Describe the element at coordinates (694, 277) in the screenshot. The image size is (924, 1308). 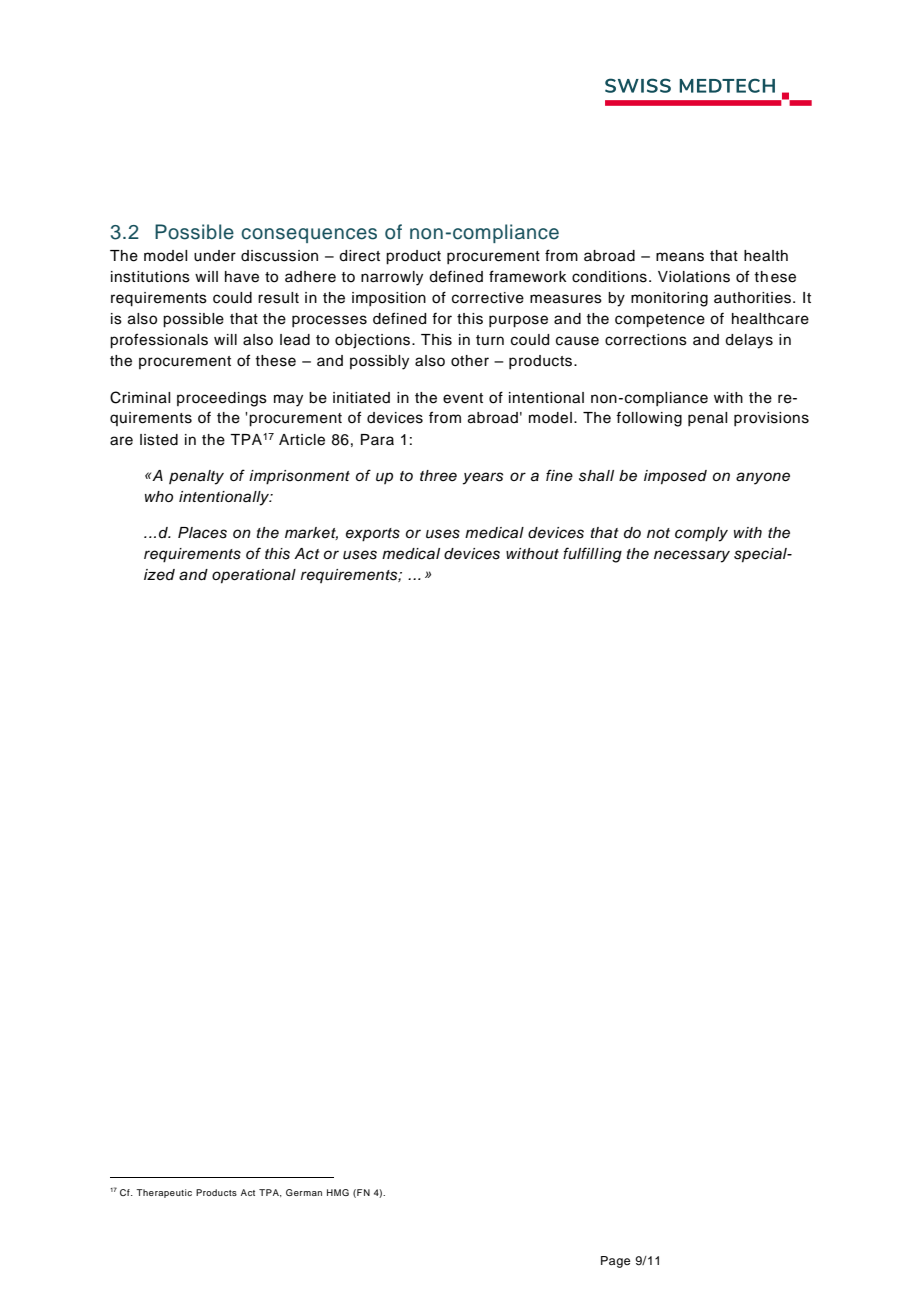
I see `Violations` at that location.
